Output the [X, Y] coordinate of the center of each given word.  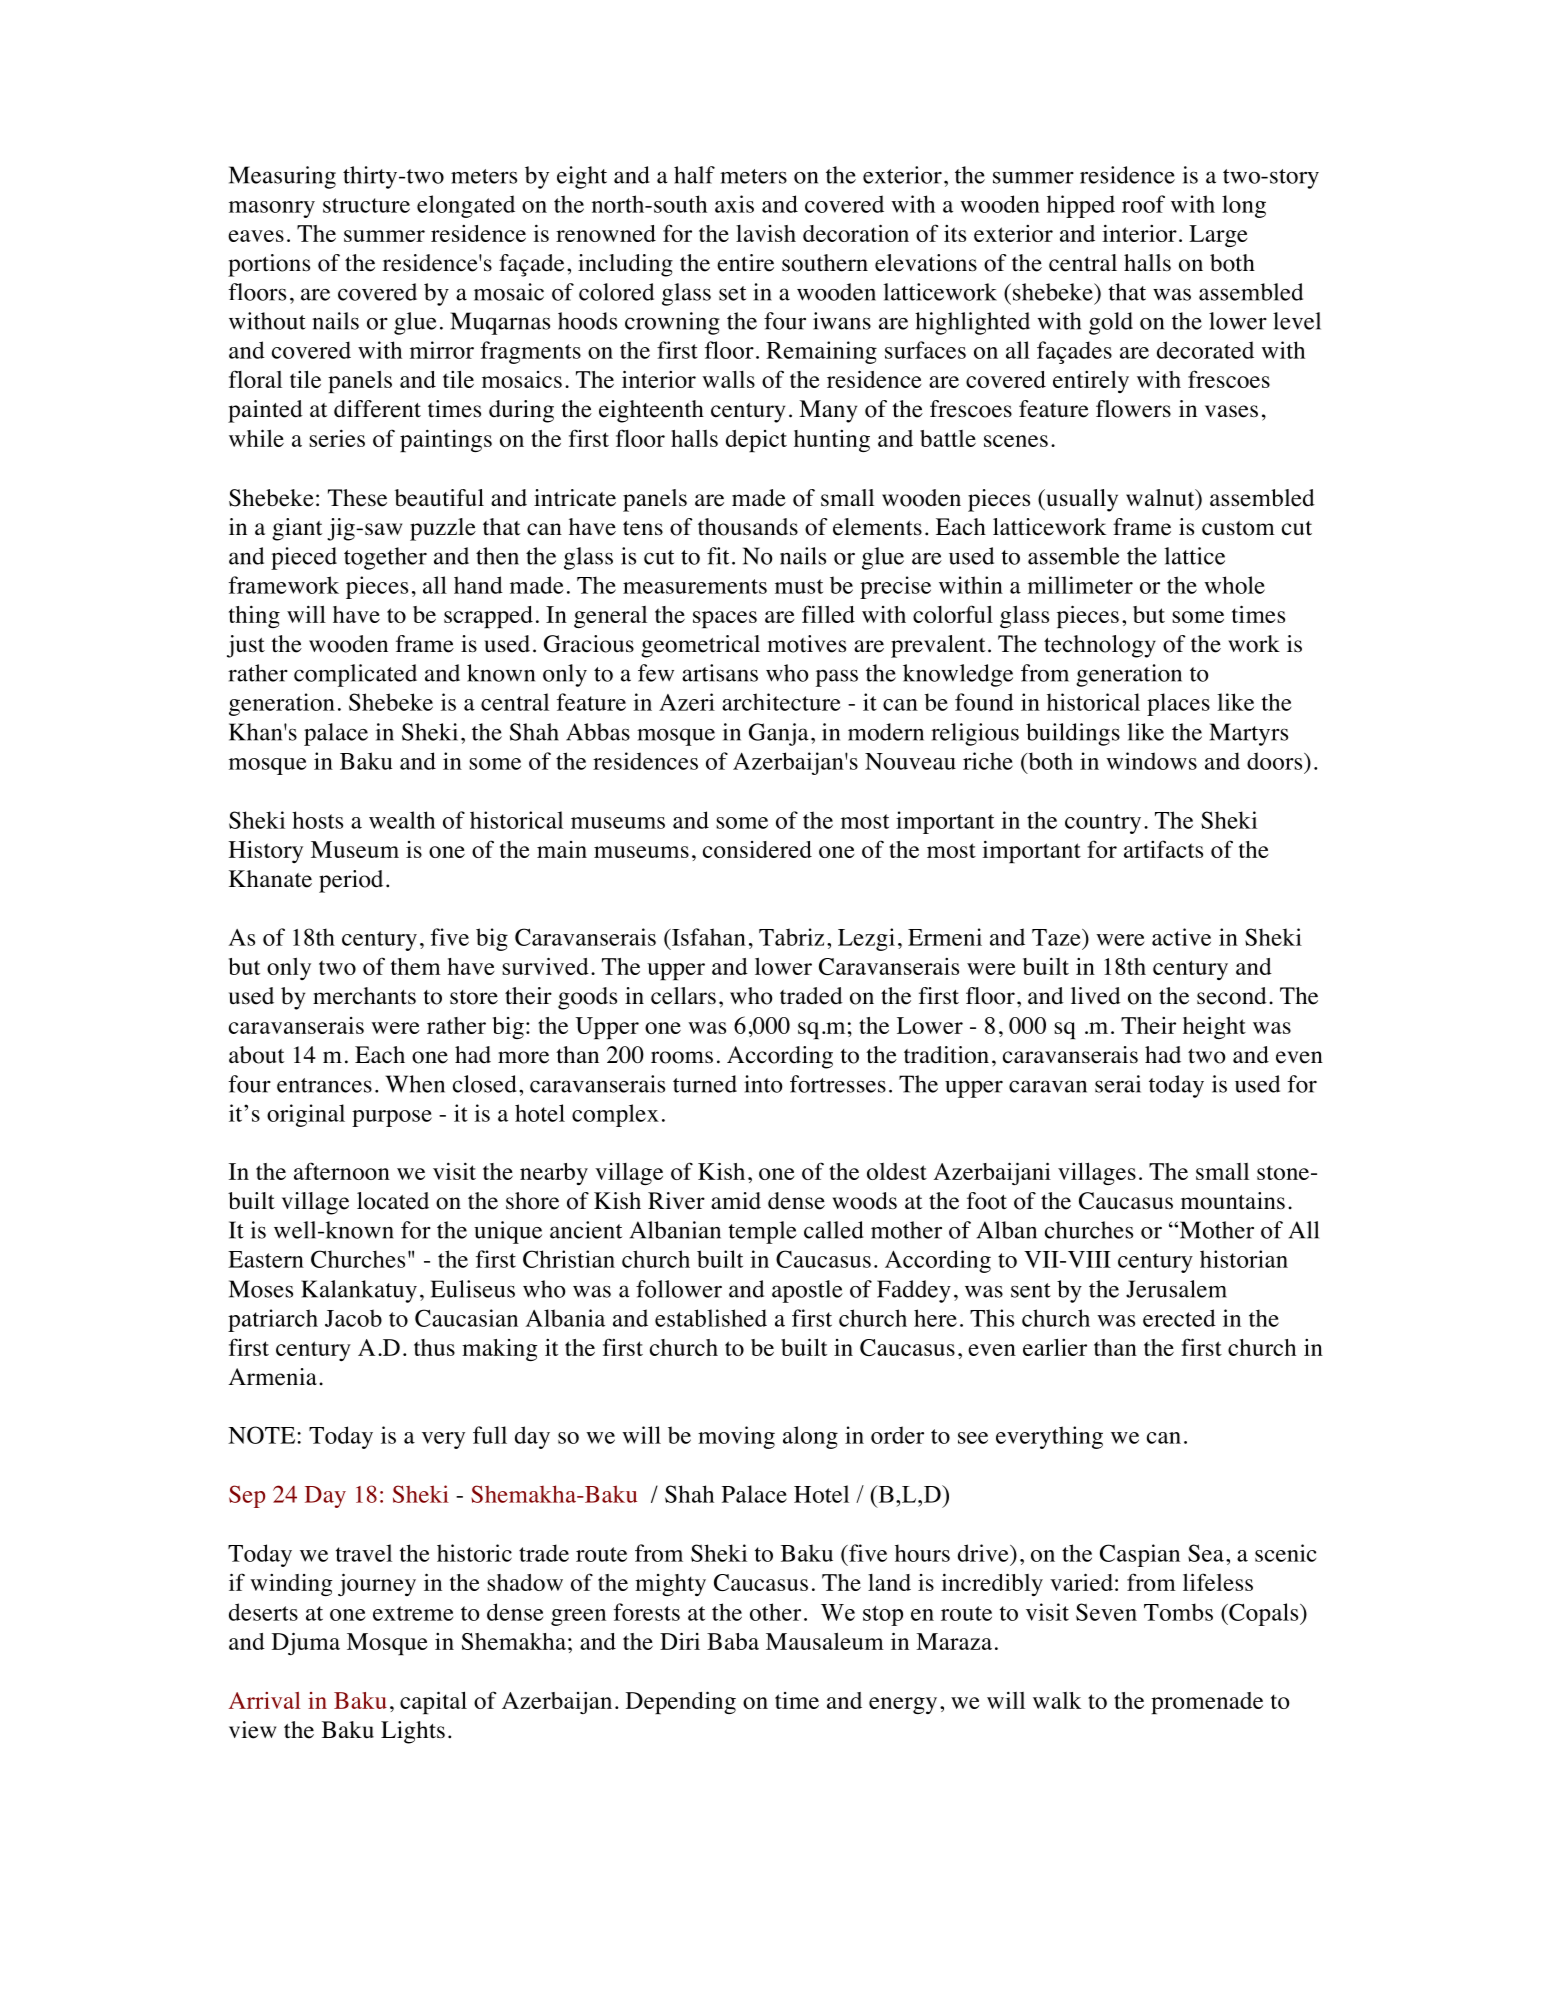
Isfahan [708, 937]
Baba [733, 1641]
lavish [766, 233]
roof [1143, 204]
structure [366, 205]
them [416, 966]
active [1181, 937]
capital [433, 1702]
